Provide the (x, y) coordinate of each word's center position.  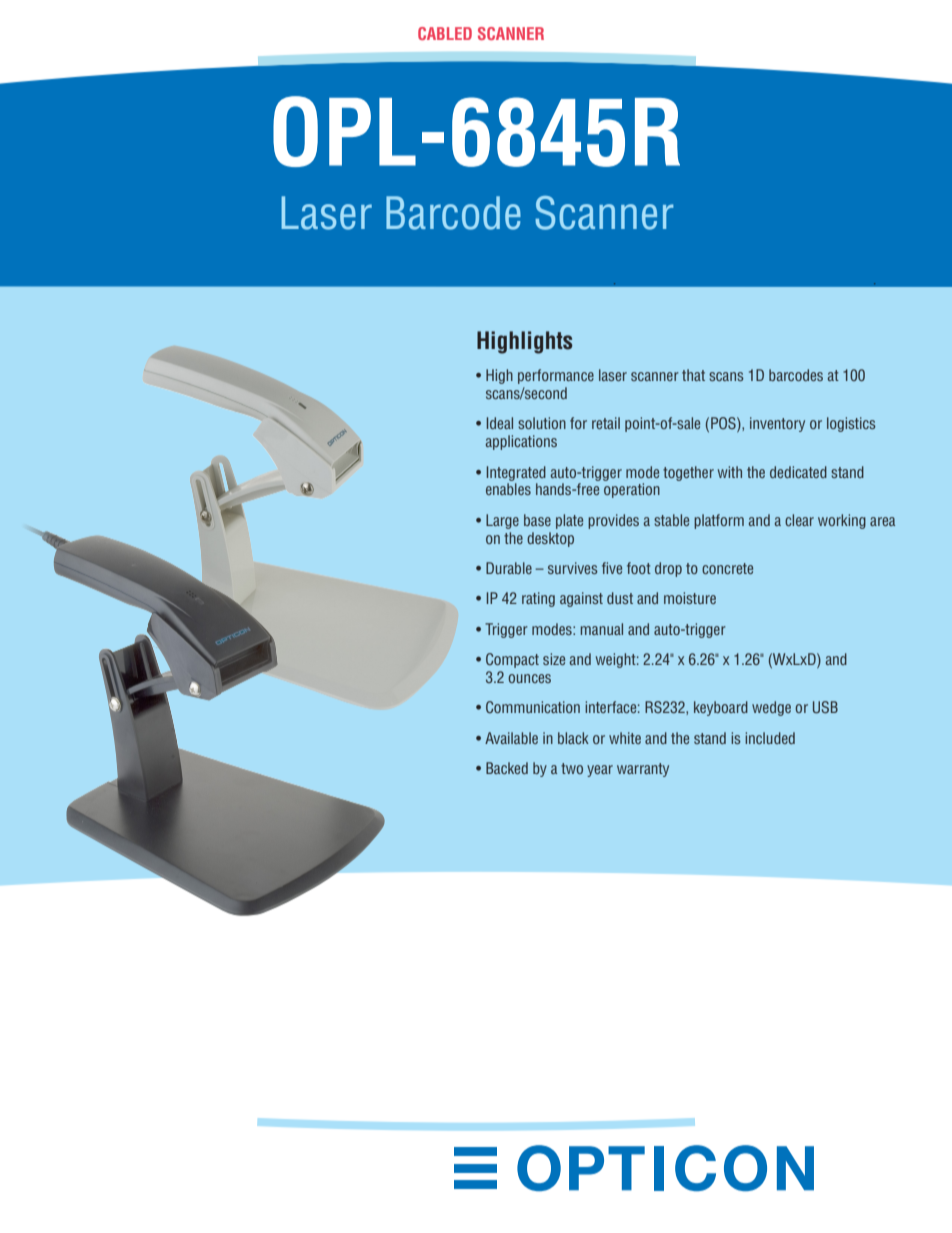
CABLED (445, 33)
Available (511, 738)
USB (825, 707)
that (693, 375)
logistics (851, 424)
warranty (643, 770)
